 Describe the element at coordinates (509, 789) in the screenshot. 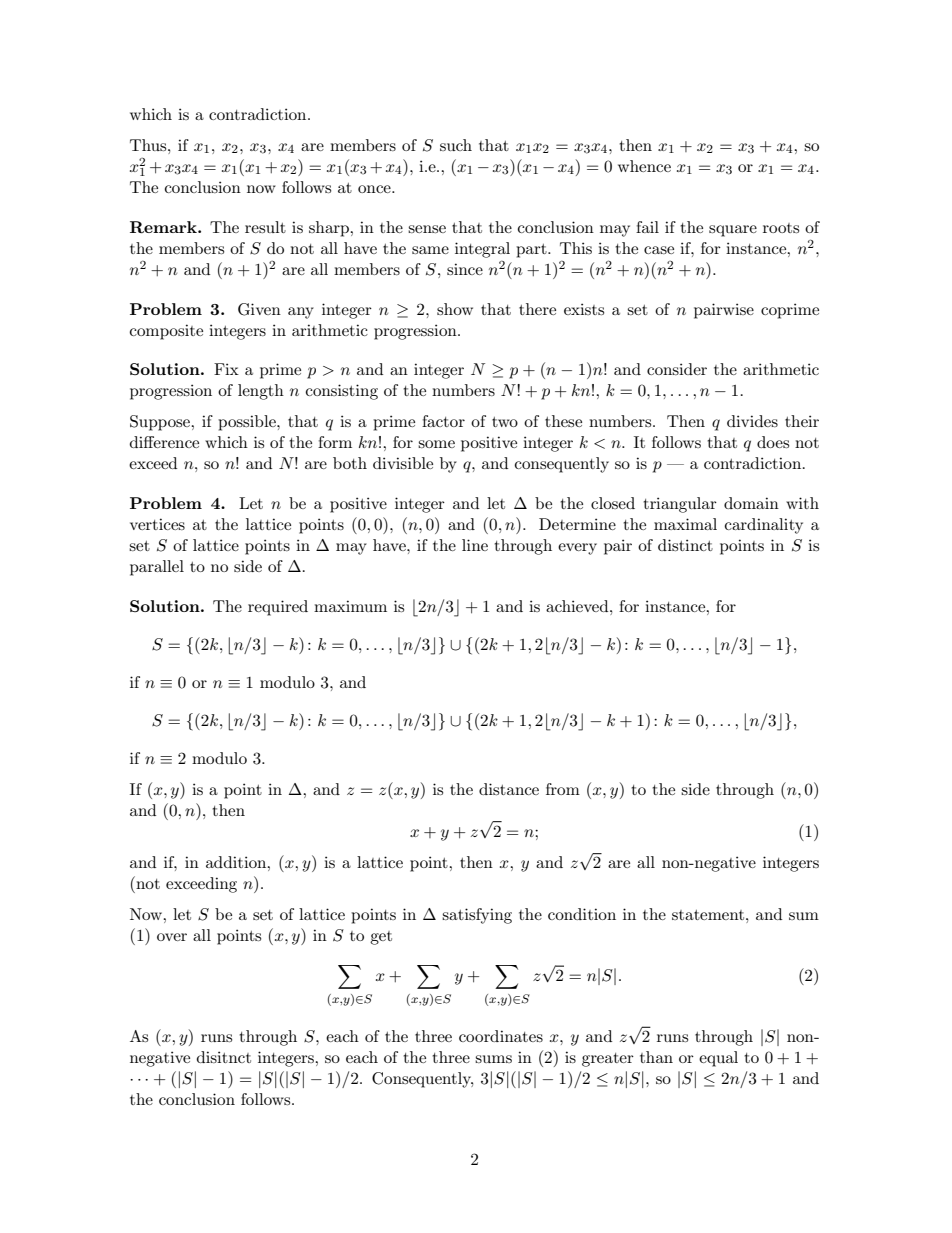

I see `distance` at that location.
